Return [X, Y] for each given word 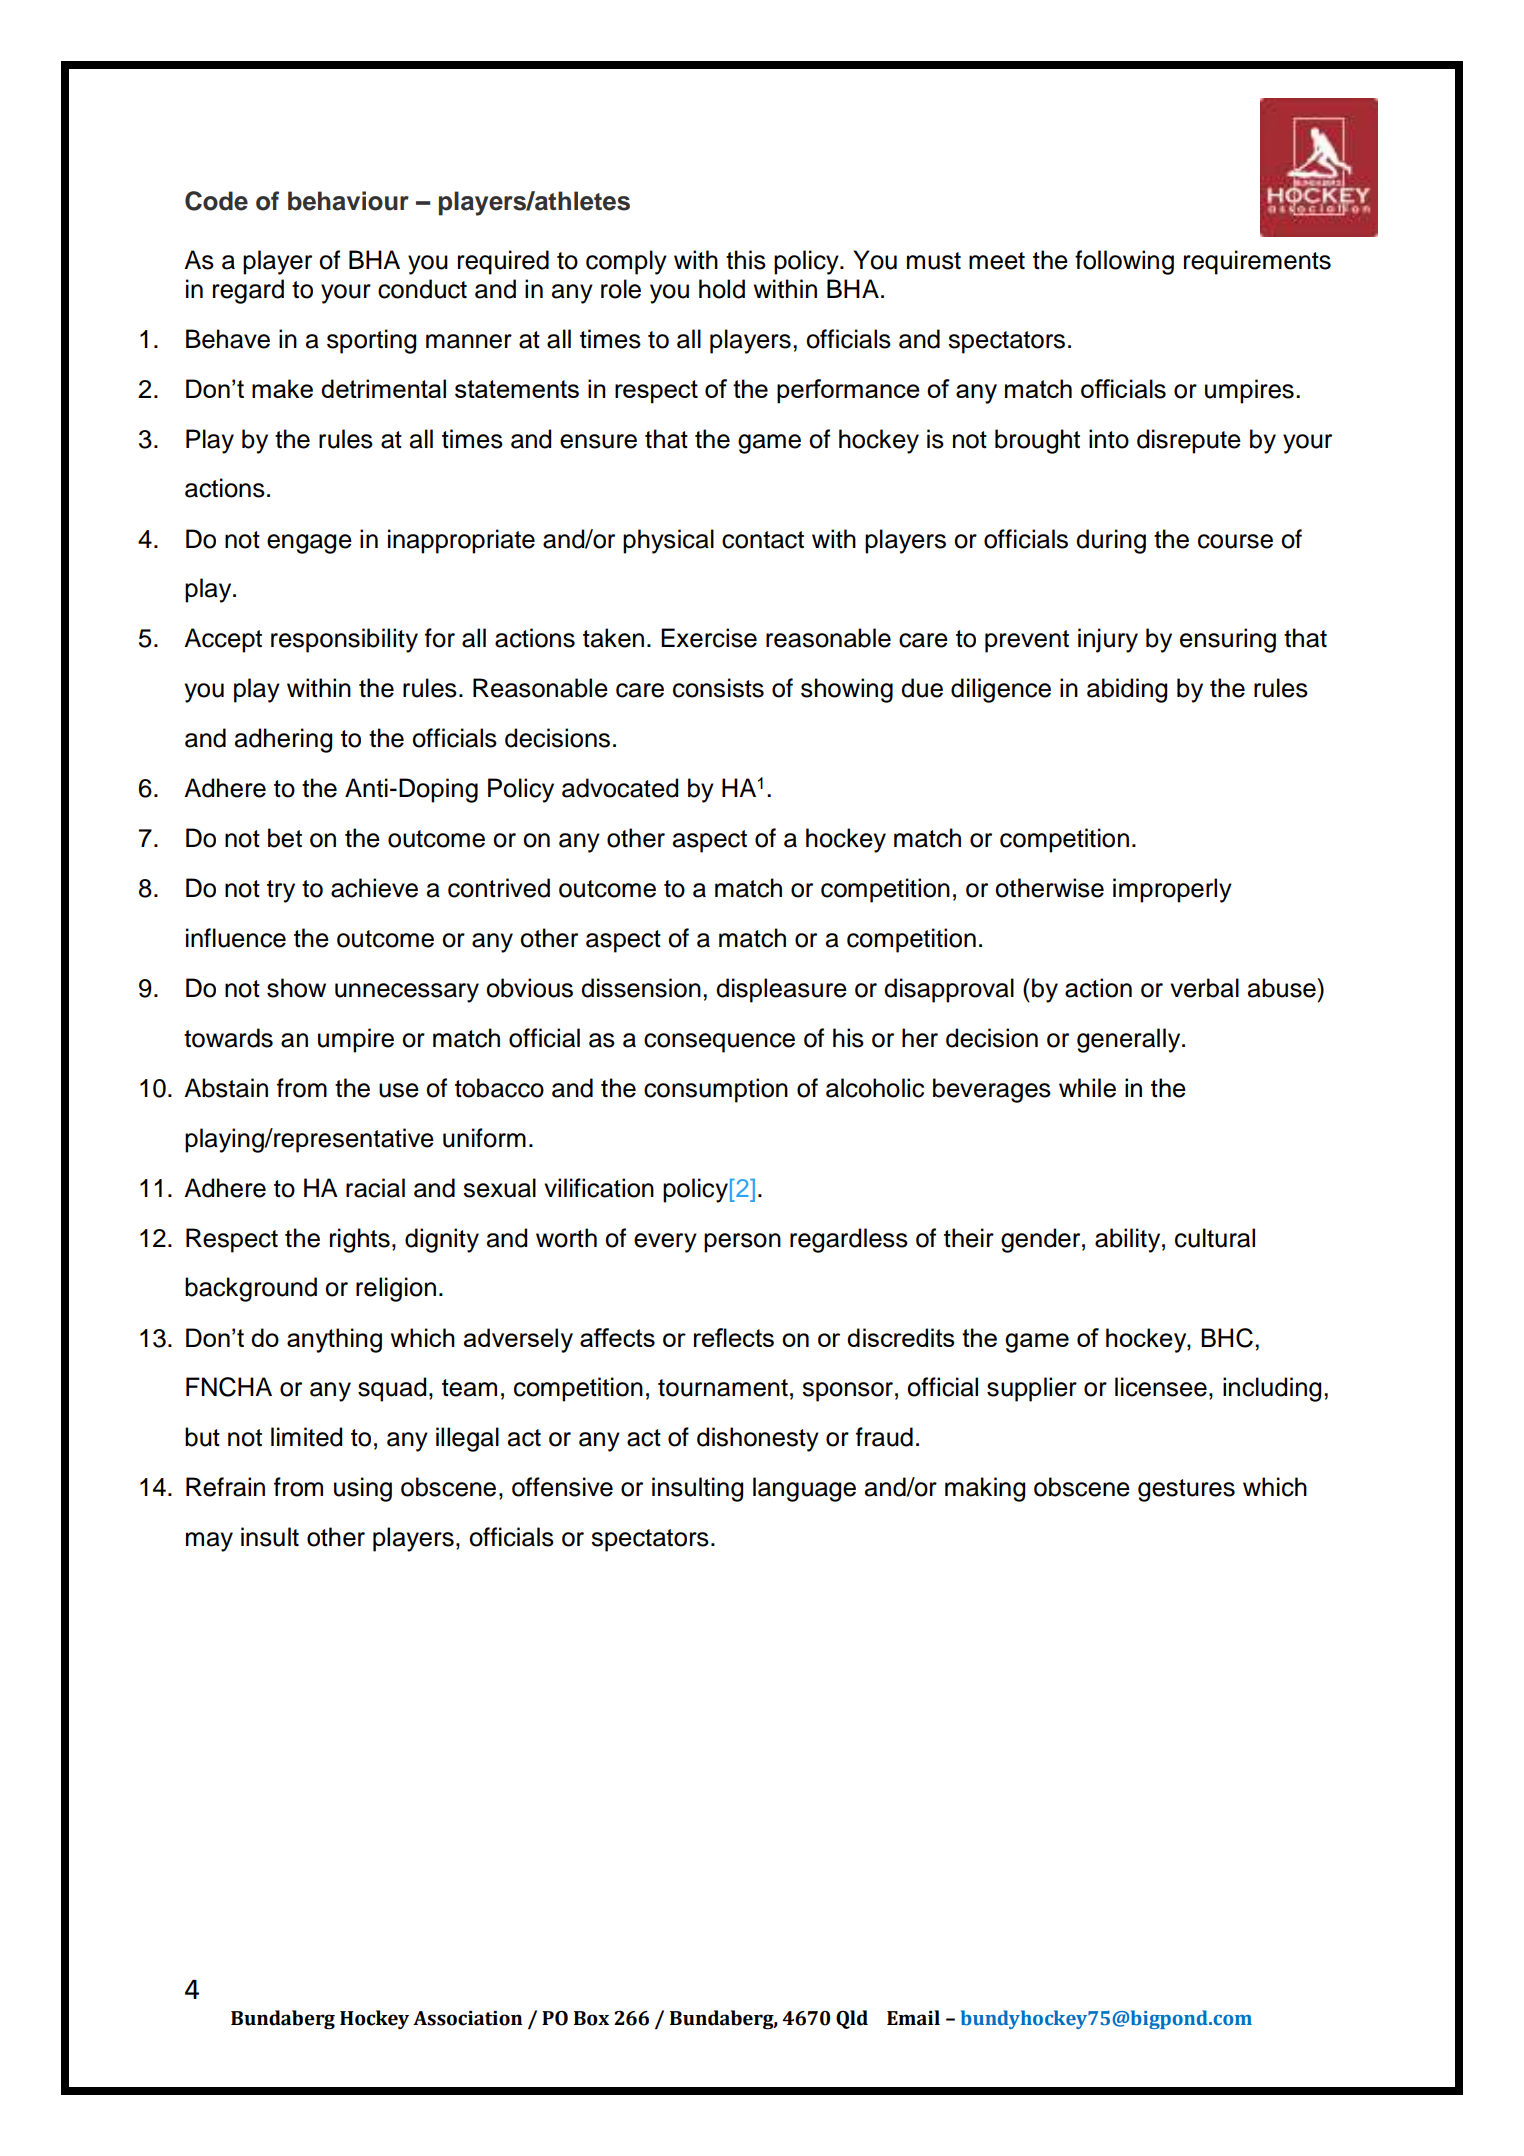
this [746, 260]
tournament [723, 1388]
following [1124, 262]
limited [306, 1437]
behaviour [348, 201]
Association [467, 2018]
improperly [1172, 890]
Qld [852, 2019]
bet [285, 838]
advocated [620, 788]
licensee [1161, 1387]
